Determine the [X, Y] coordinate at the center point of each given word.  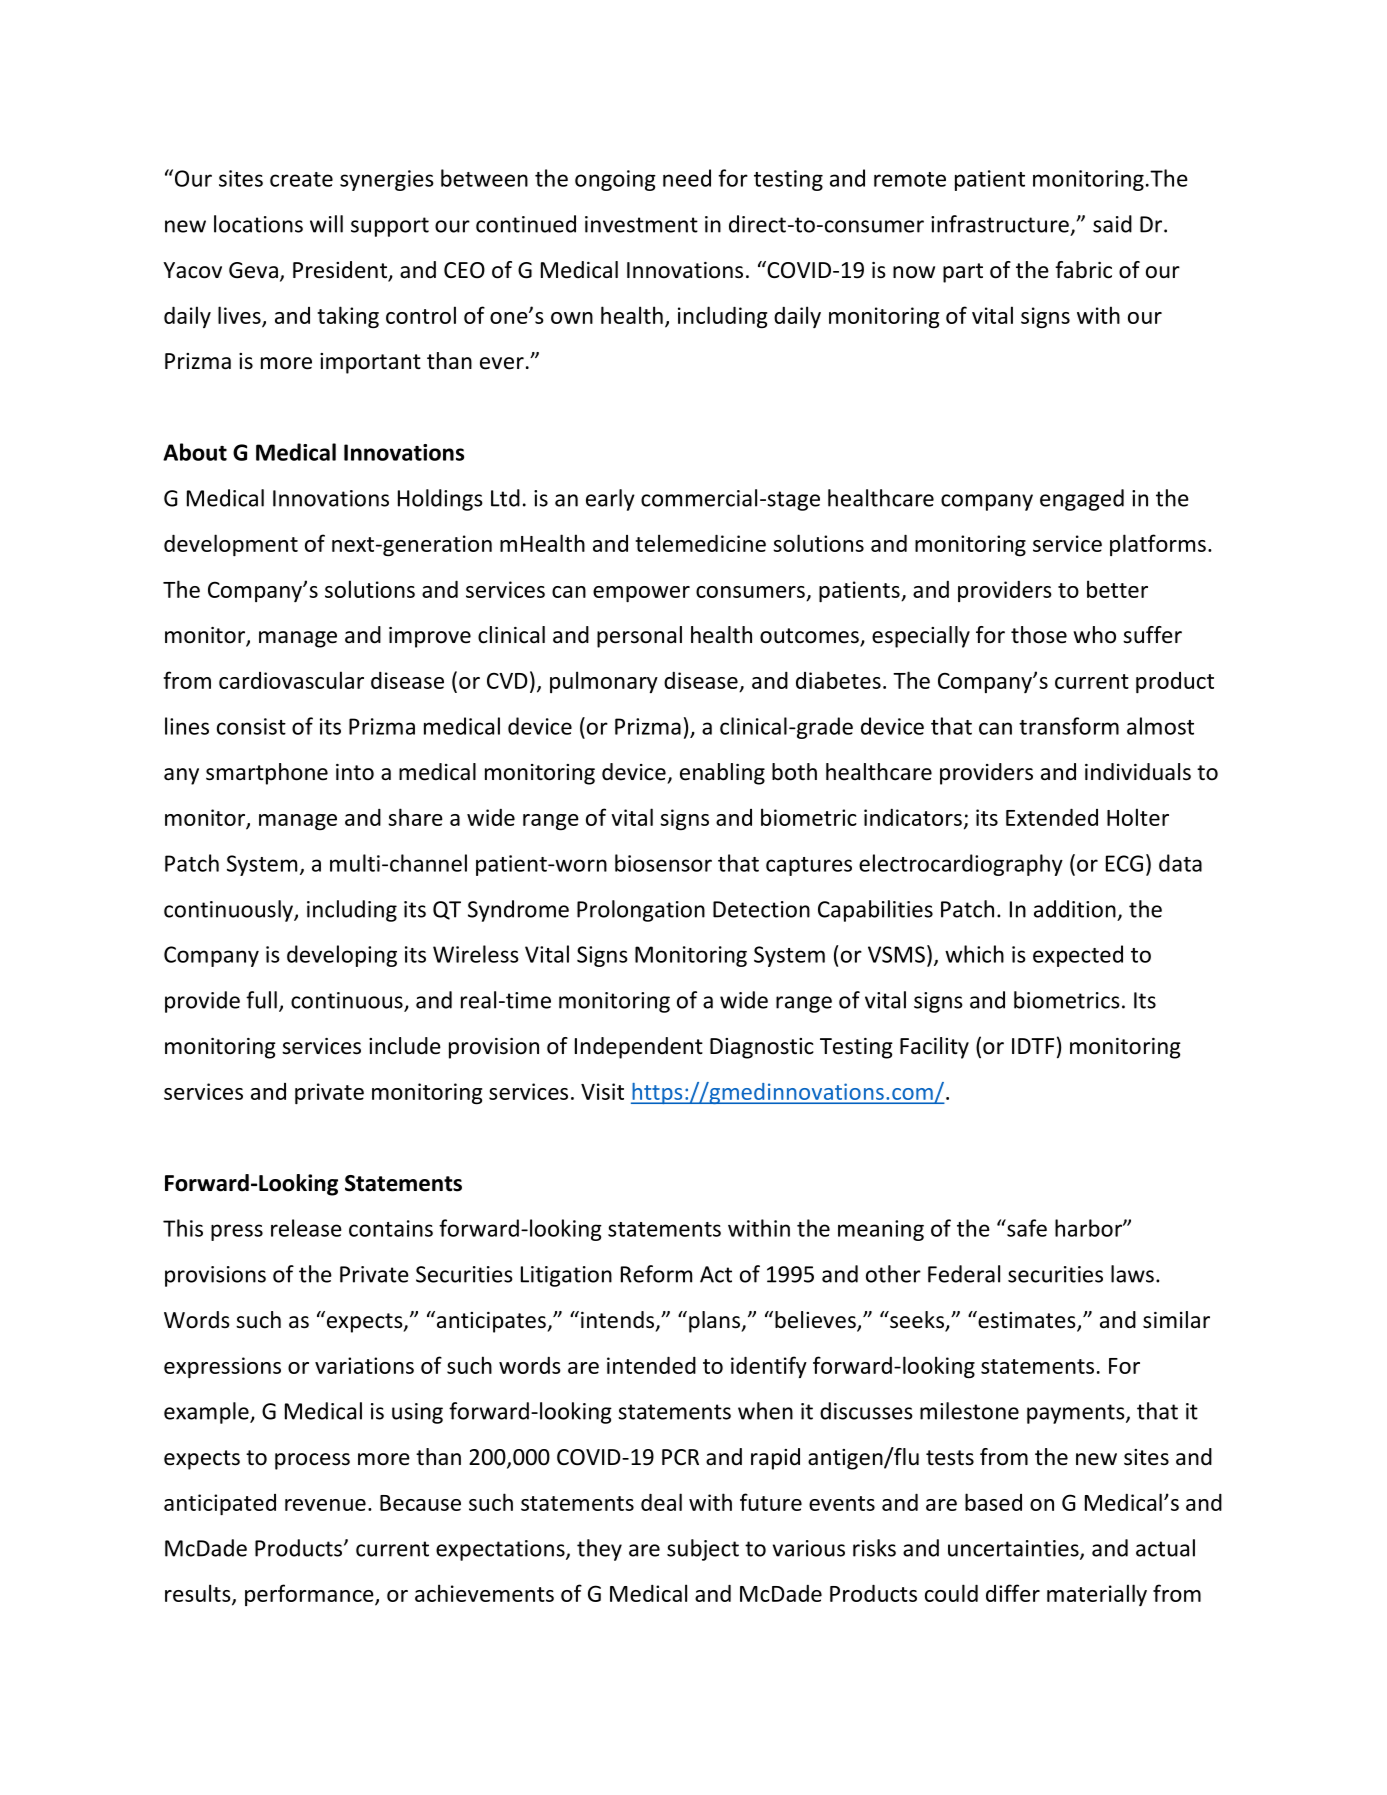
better [1117, 589]
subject [703, 1550]
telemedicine [700, 543]
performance [310, 1595]
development [231, 545]
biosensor [663, 863]
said [1112, 224]
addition [1075, 909]
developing [342, 956]
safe [1026, 1228]
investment [641, 224]
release [306, 1228]
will [326, 224]
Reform [656, 1274]
